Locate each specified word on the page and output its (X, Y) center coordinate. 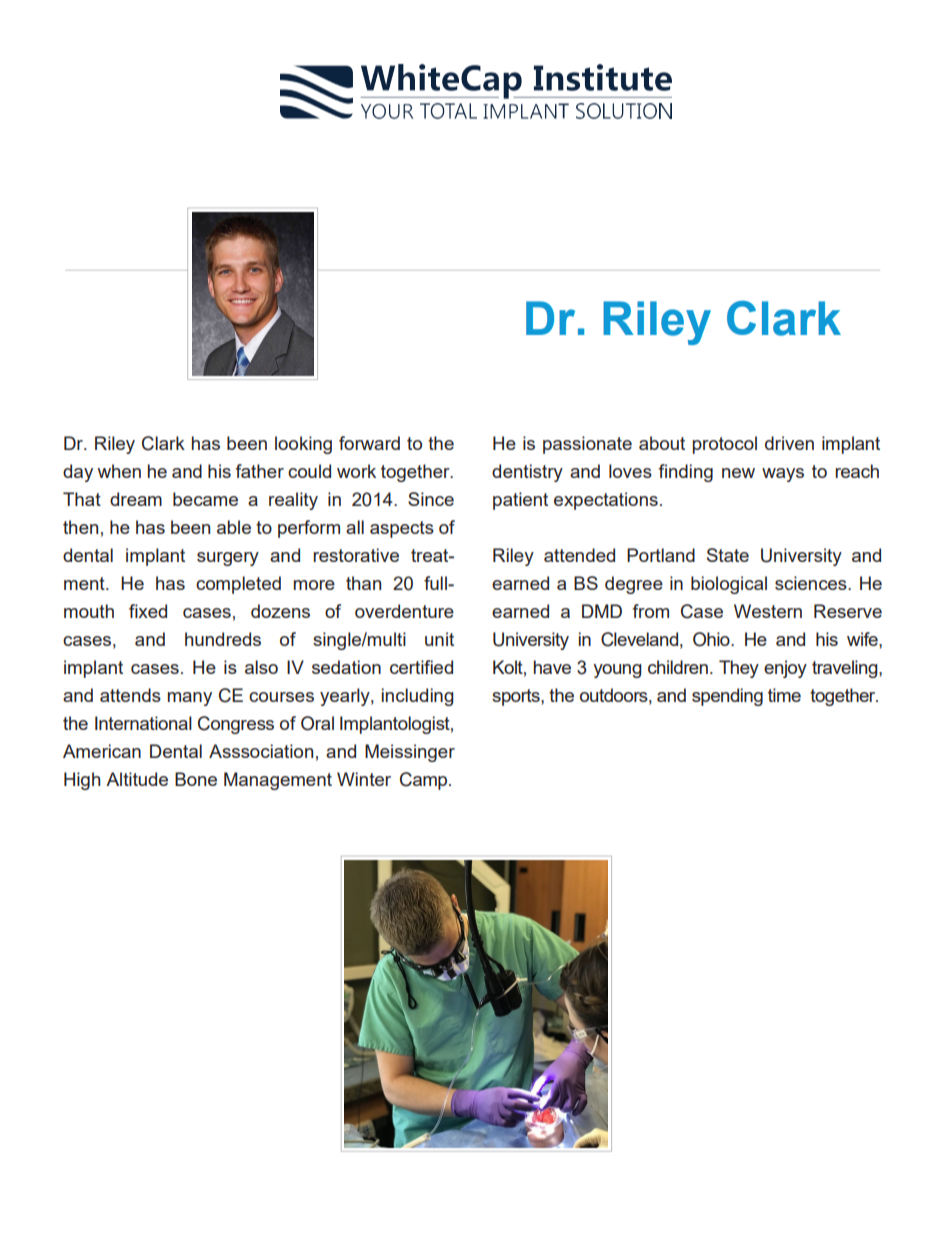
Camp (425, 781)
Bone (196, 779)
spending (727, 697)
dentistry (527, 473)
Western (768, 611)
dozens (280, 611)
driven (789, 443)
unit (439, 639)
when (119, 471)
